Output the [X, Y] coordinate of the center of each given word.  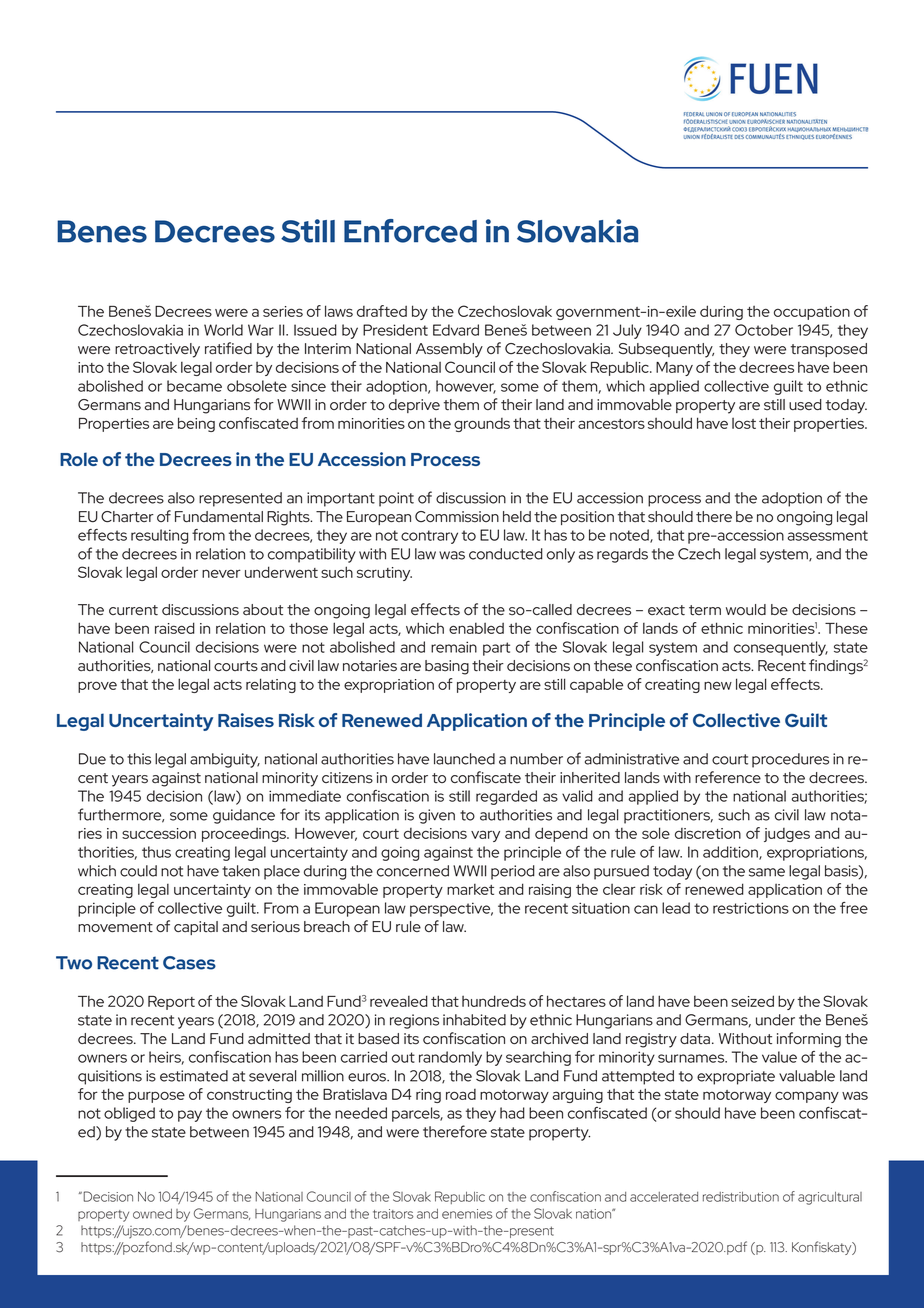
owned [152, 1214]
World [223, 330]
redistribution [741, 1197]
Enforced [410, 231]
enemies [467, 1214]
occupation [812, 313]
